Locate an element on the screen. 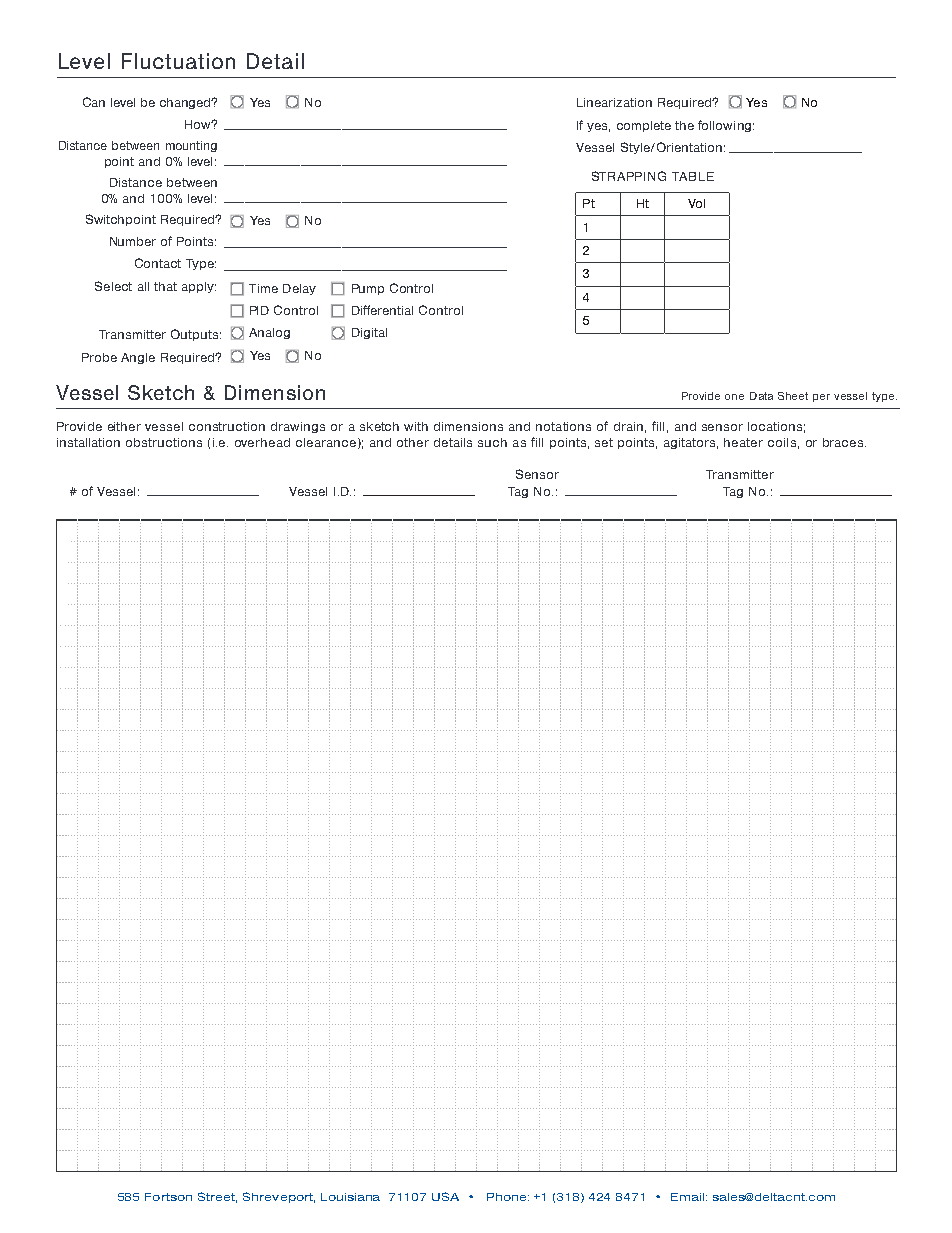 The width and height of the screenshot is (952, 1233). Phone is located at coordinates (508, 1197).
